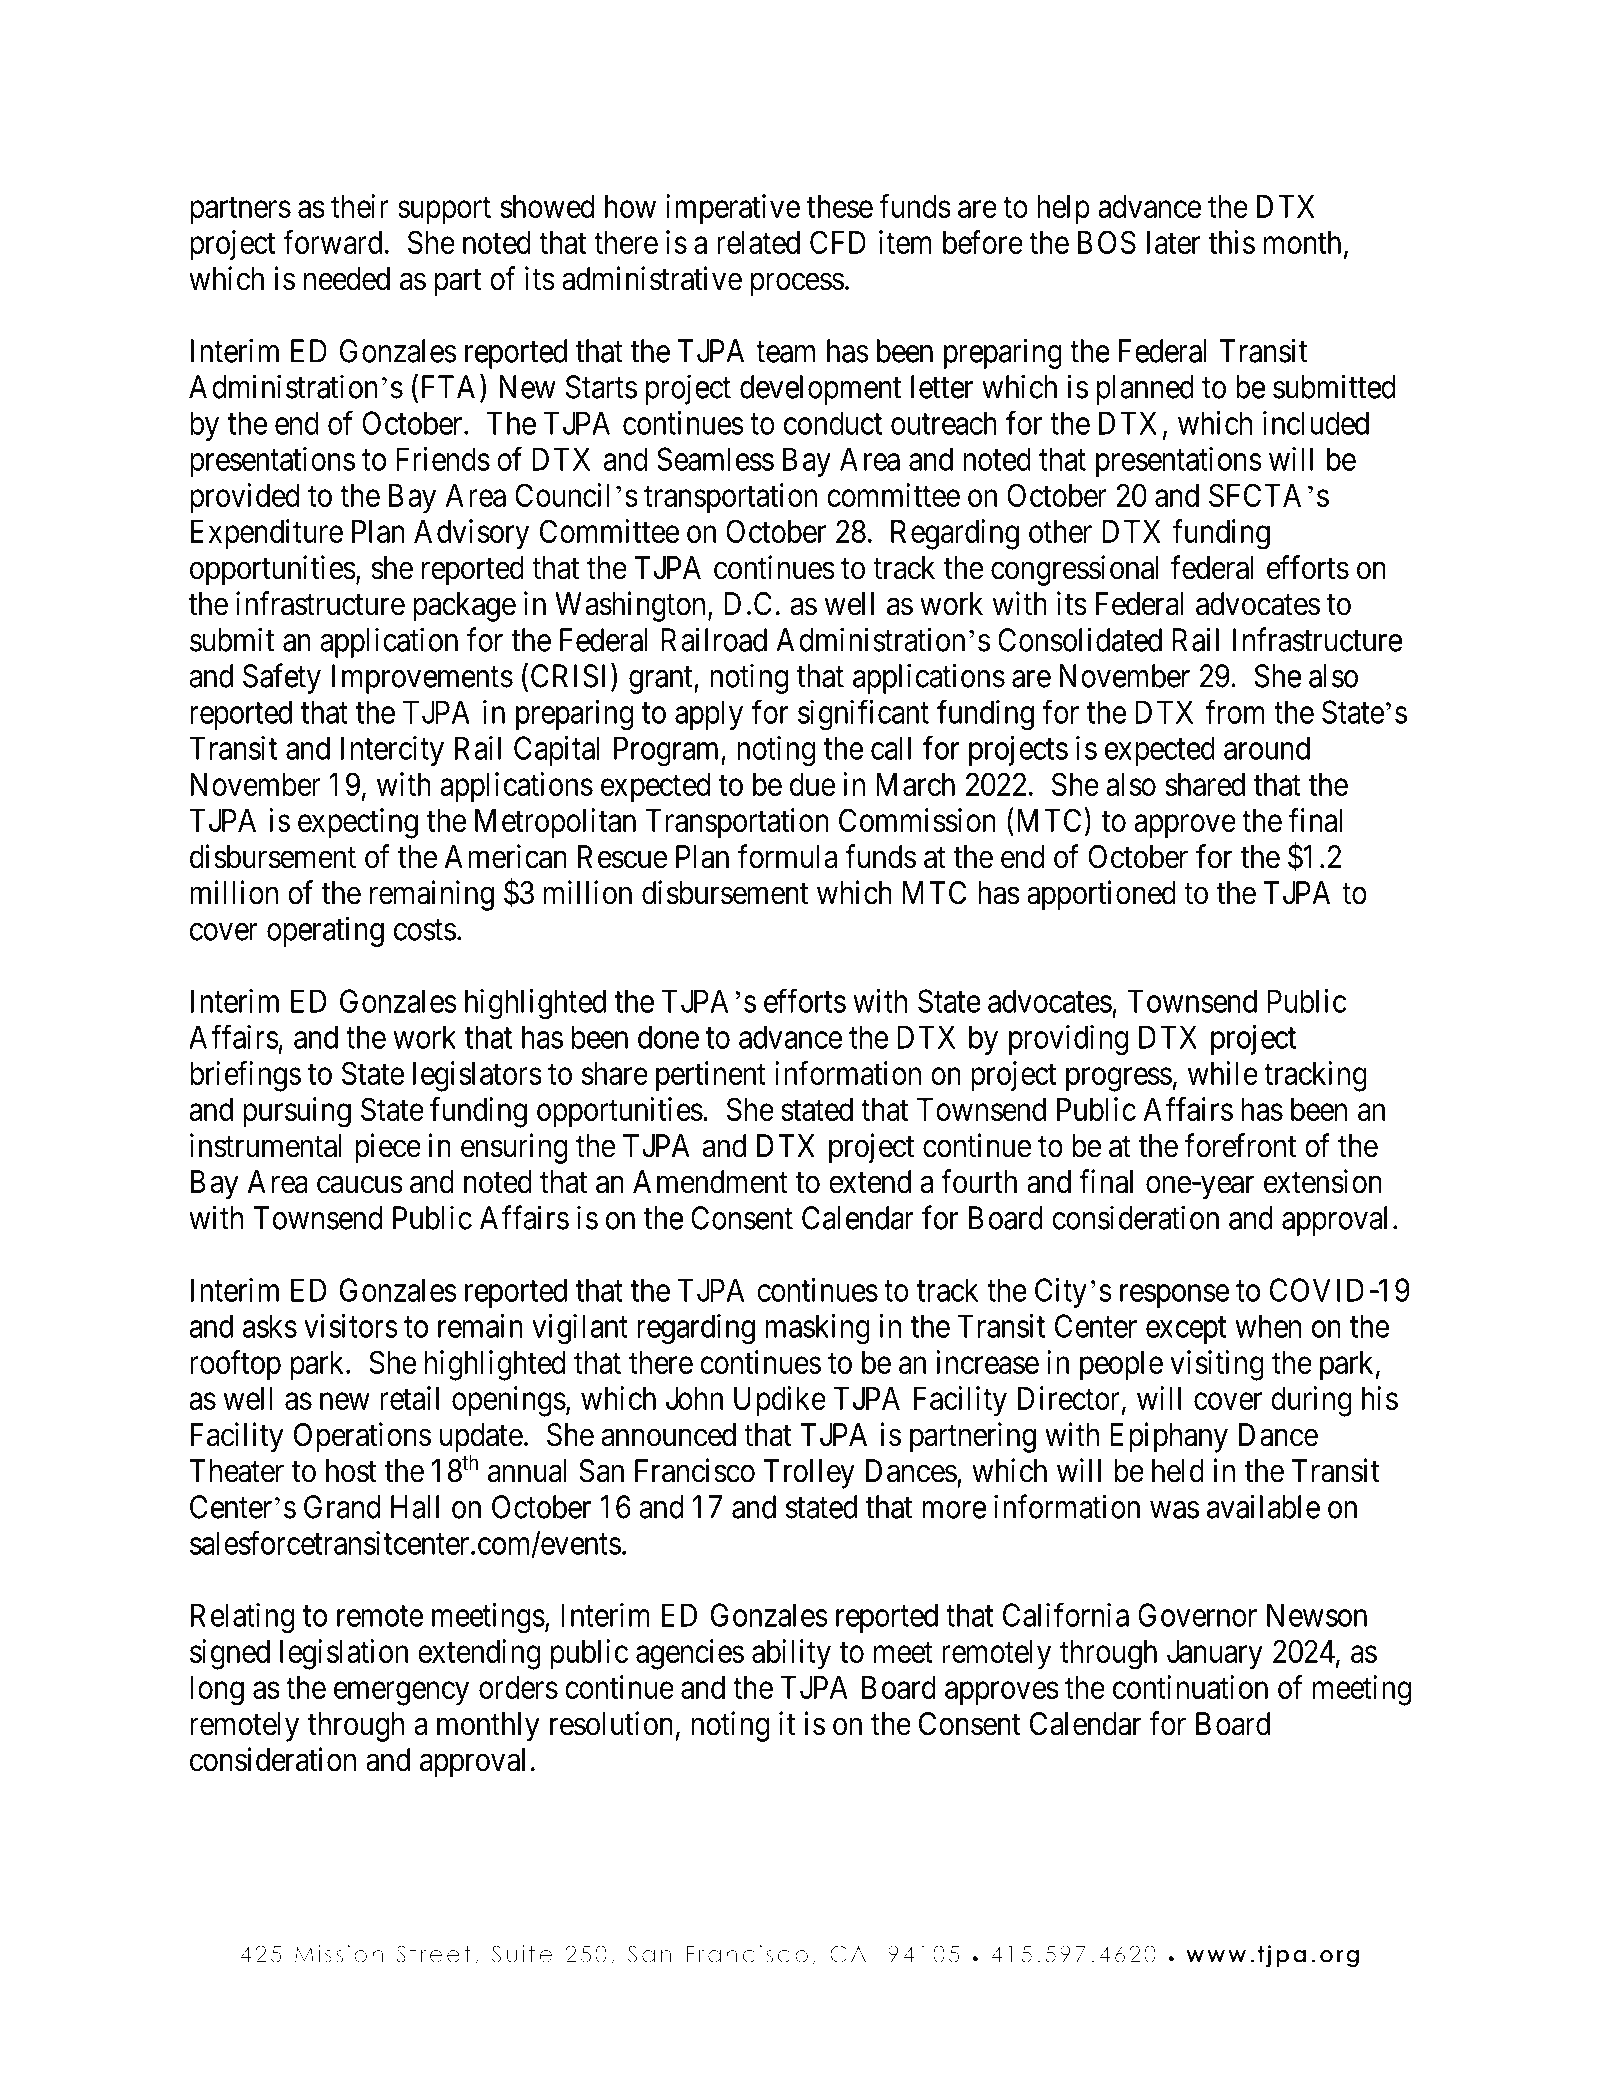 The width and height of the image is (1602, 2073). I want to click on related, so click(758, 242).
